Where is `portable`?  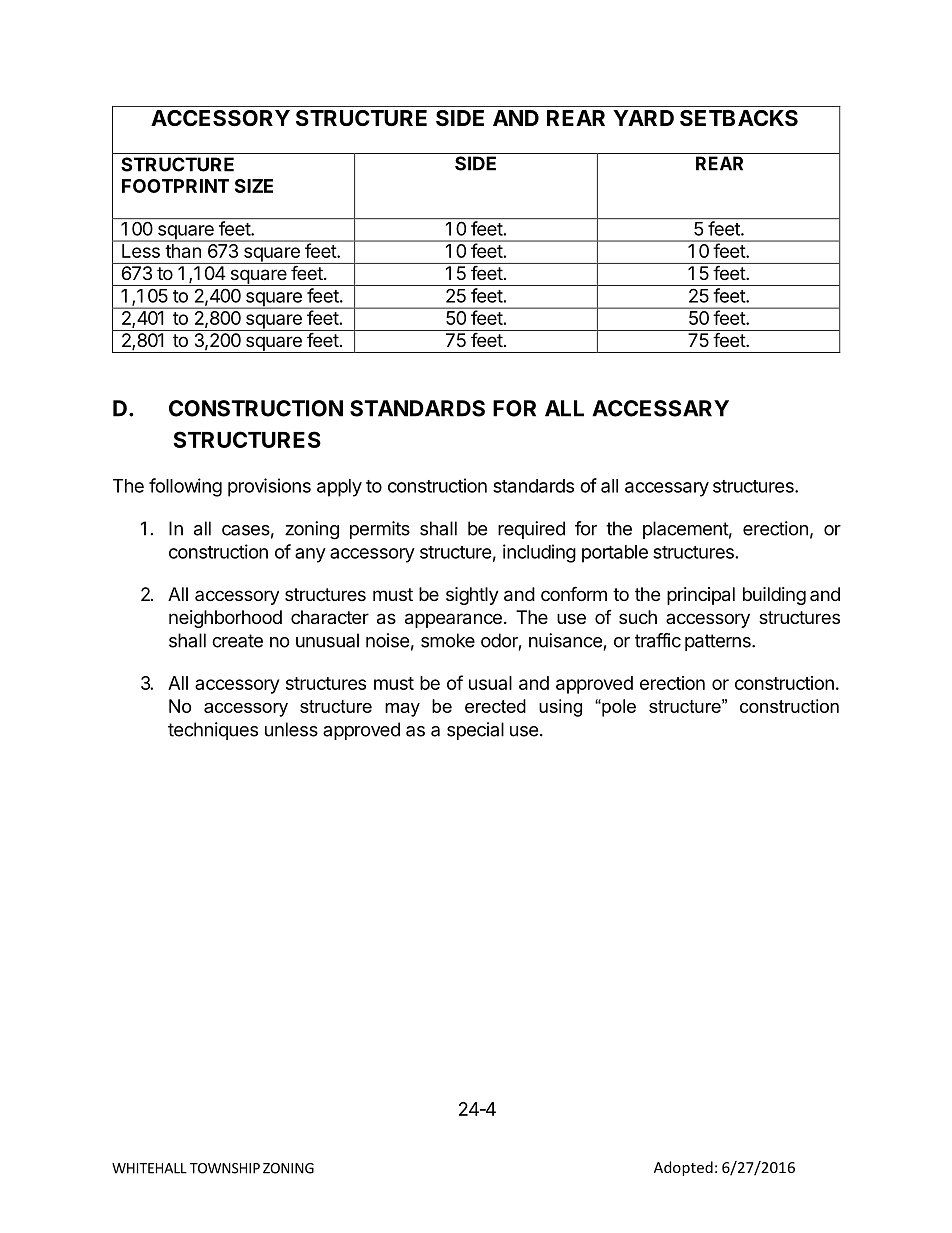
portable is located at coordinates (615, 554).
